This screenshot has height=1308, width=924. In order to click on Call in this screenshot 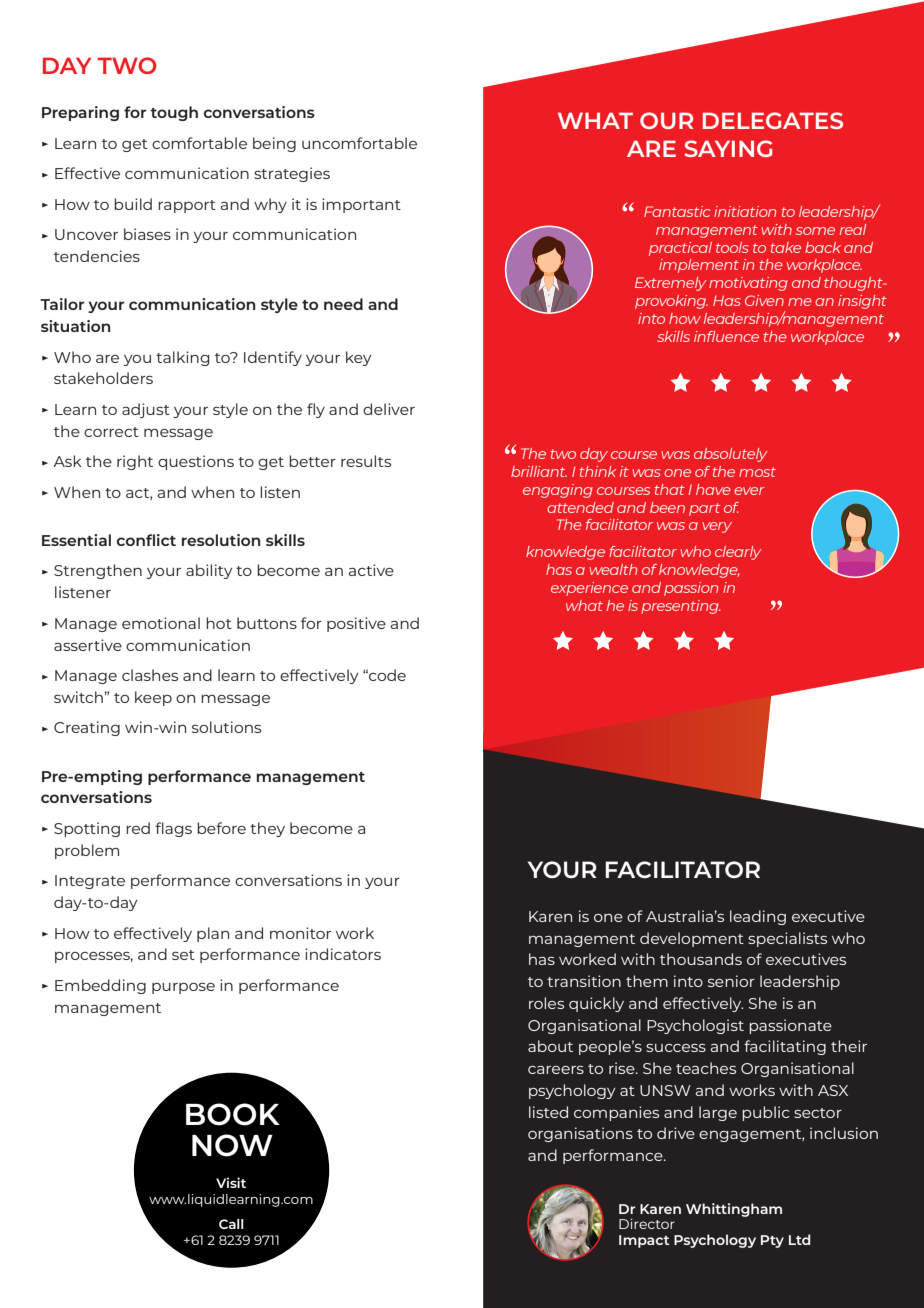, I will do `click(231, 1224)`.
